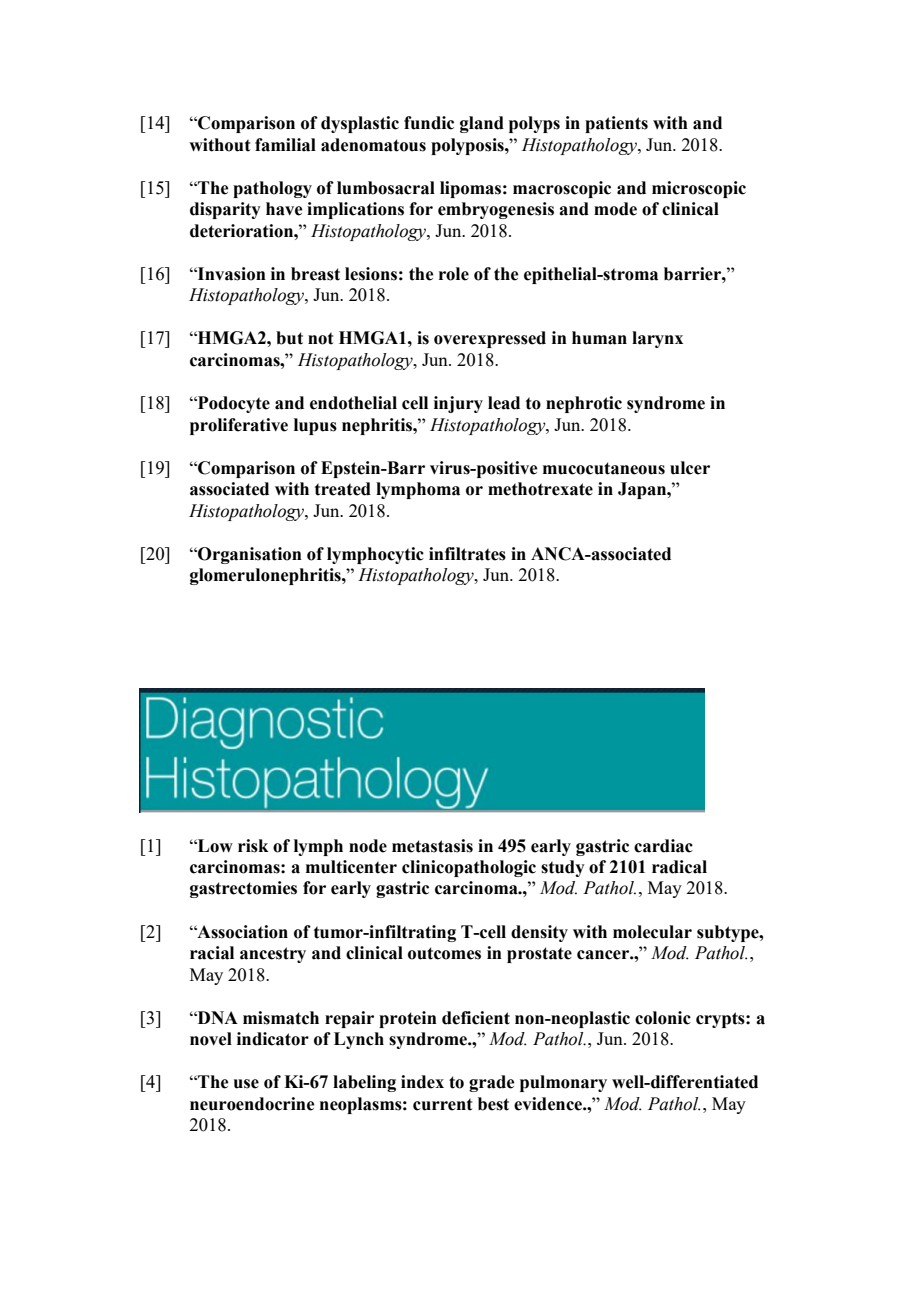  What do you see at coordinates (239, 426) in the screenshot?
I see `proliferative` at bounding box center [239, 426].
